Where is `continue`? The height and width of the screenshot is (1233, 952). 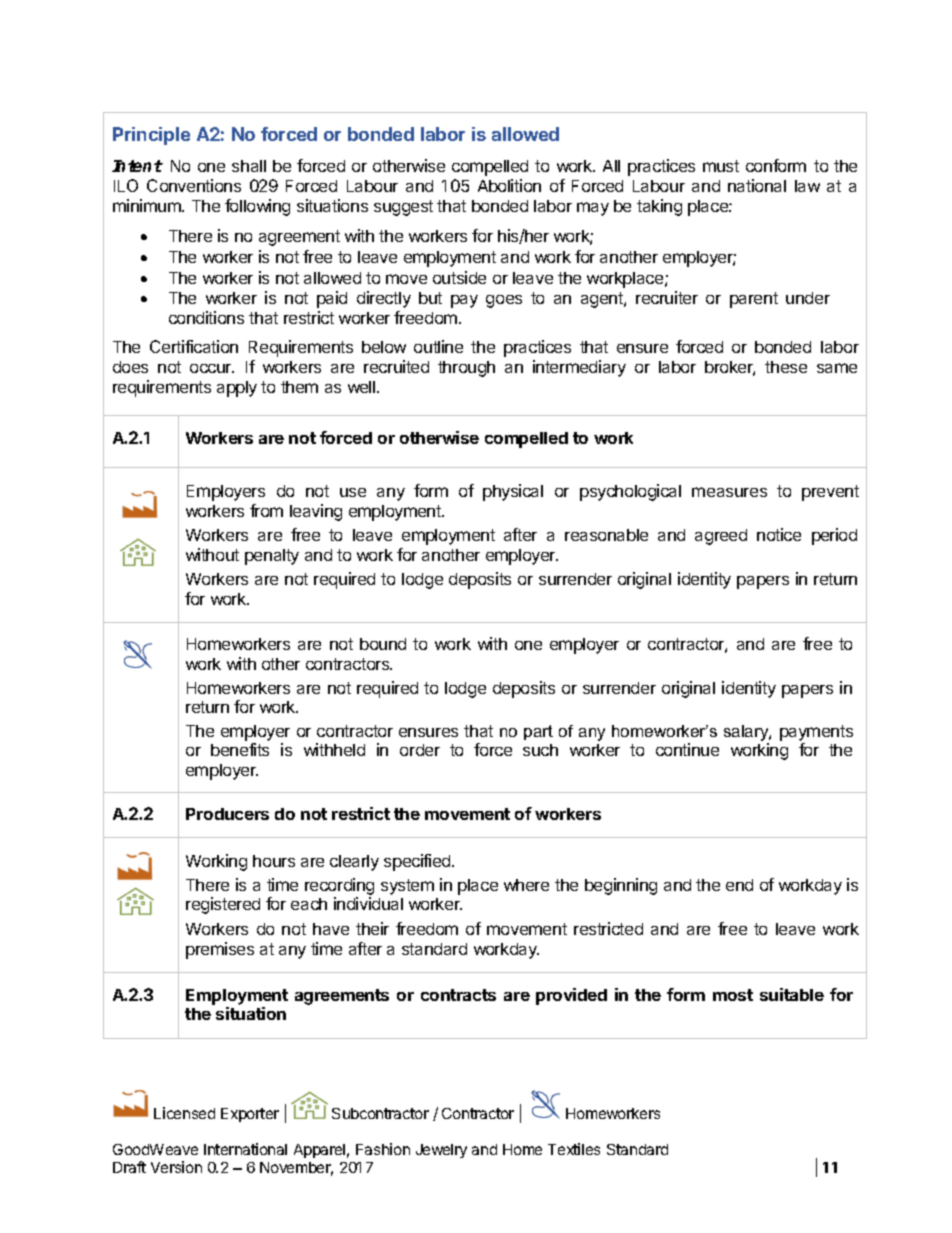
continue is located at coordinates (687, 749).
